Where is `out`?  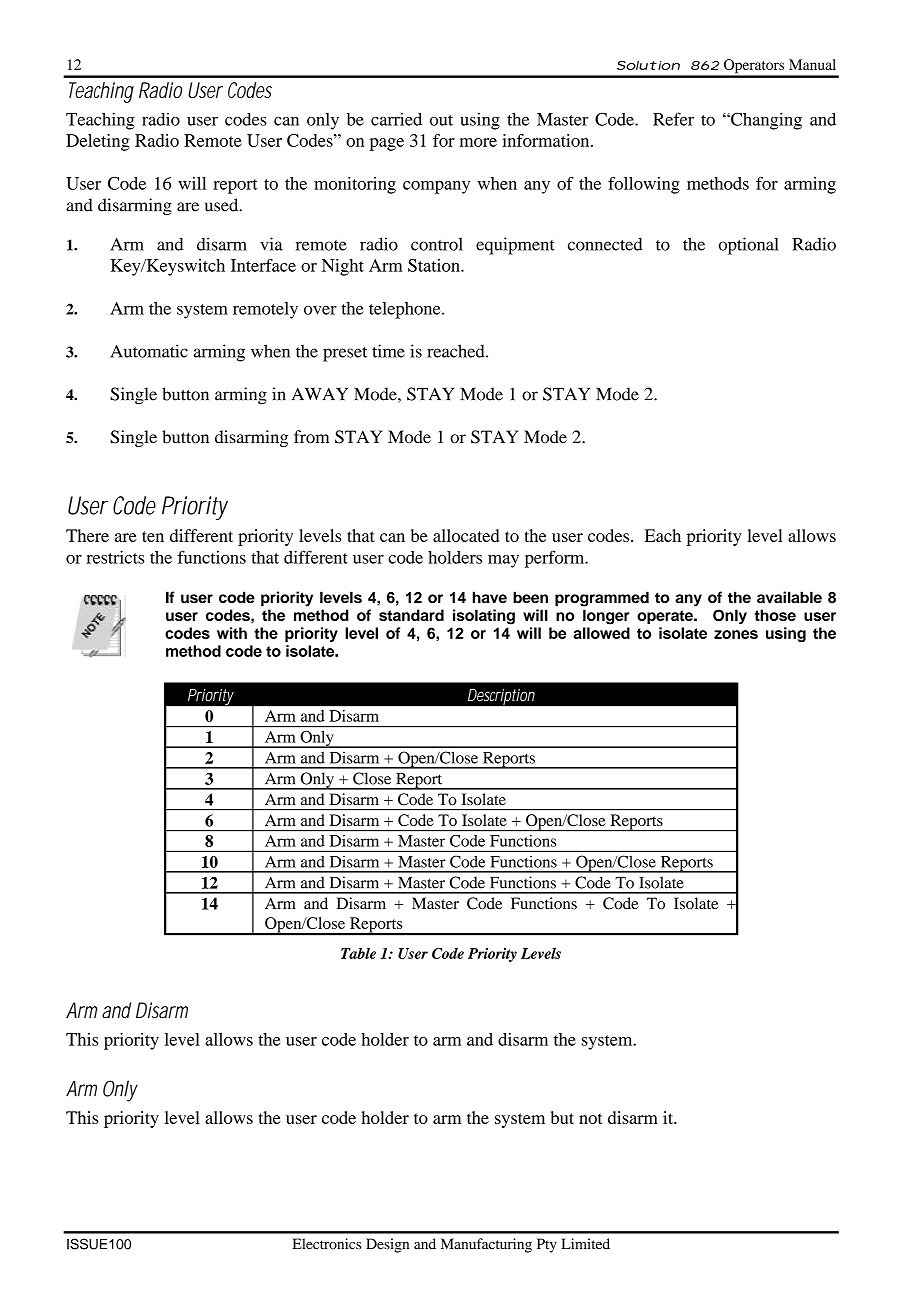 out is located at coordinates (441, 120).
